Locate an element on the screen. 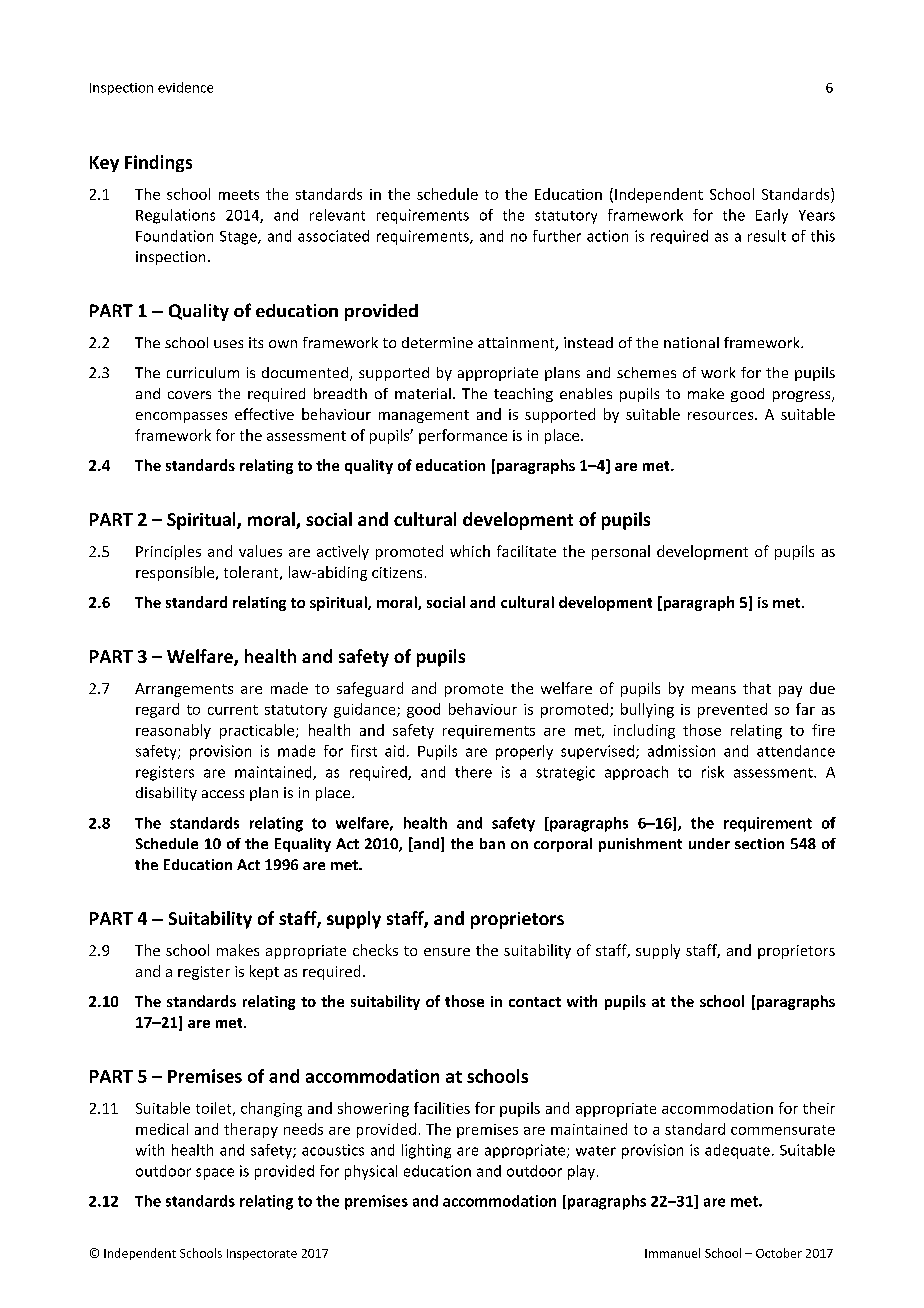 Image resolution: width=924 pixels, height=1308 pixels. Early is located at coordinates (772, 216).
